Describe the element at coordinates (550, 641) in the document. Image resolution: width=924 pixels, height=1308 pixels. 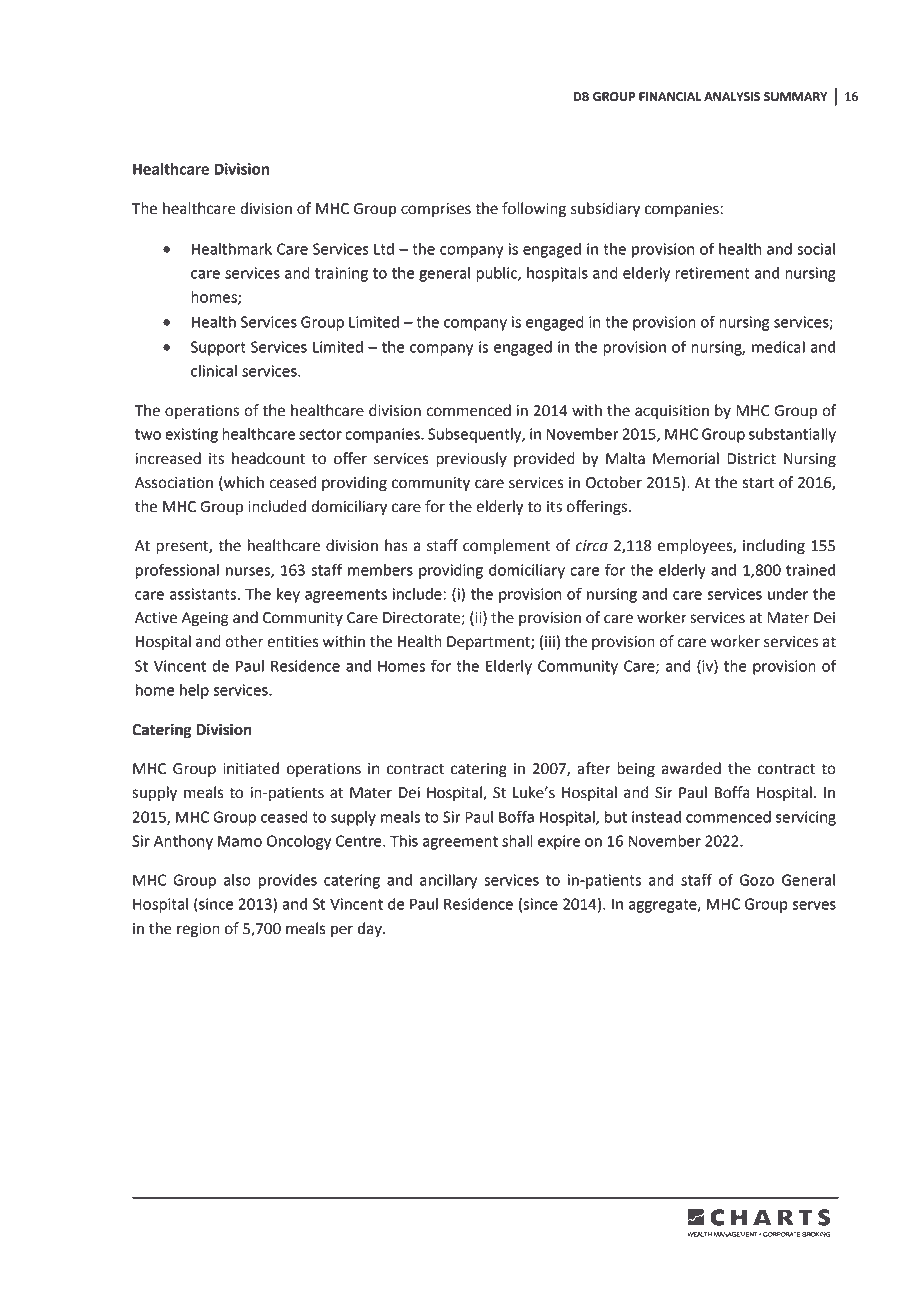
I see `iii` at that location.
